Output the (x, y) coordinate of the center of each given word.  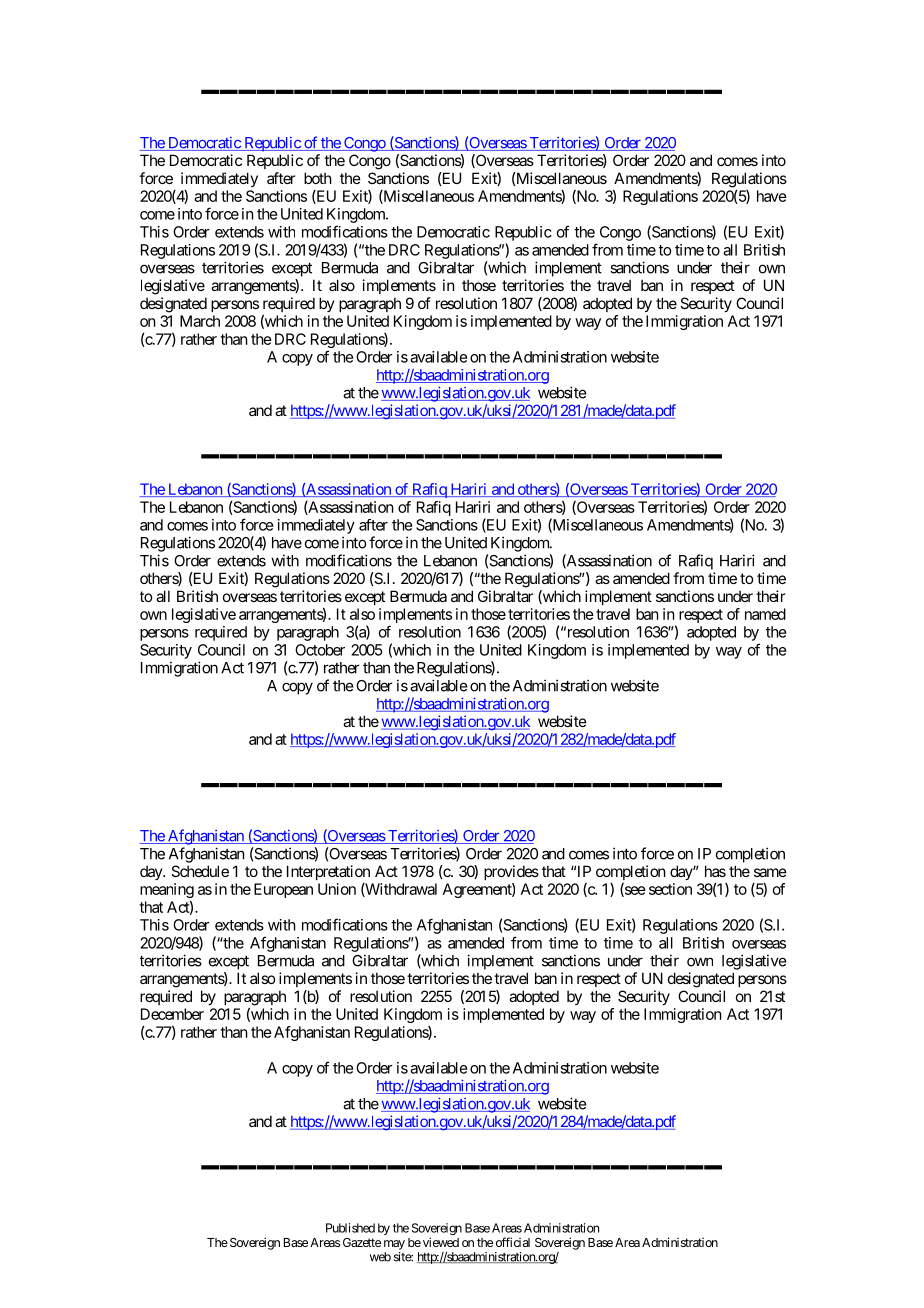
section (670, 889)
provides (511, 872)
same (770, 872)
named (765, 614)
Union (337, 889)
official (513, 1242)
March (200, 321)
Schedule (200, 871)
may (394, 1245)
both (318, 178)
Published (350, 1228)
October (320, 650)
